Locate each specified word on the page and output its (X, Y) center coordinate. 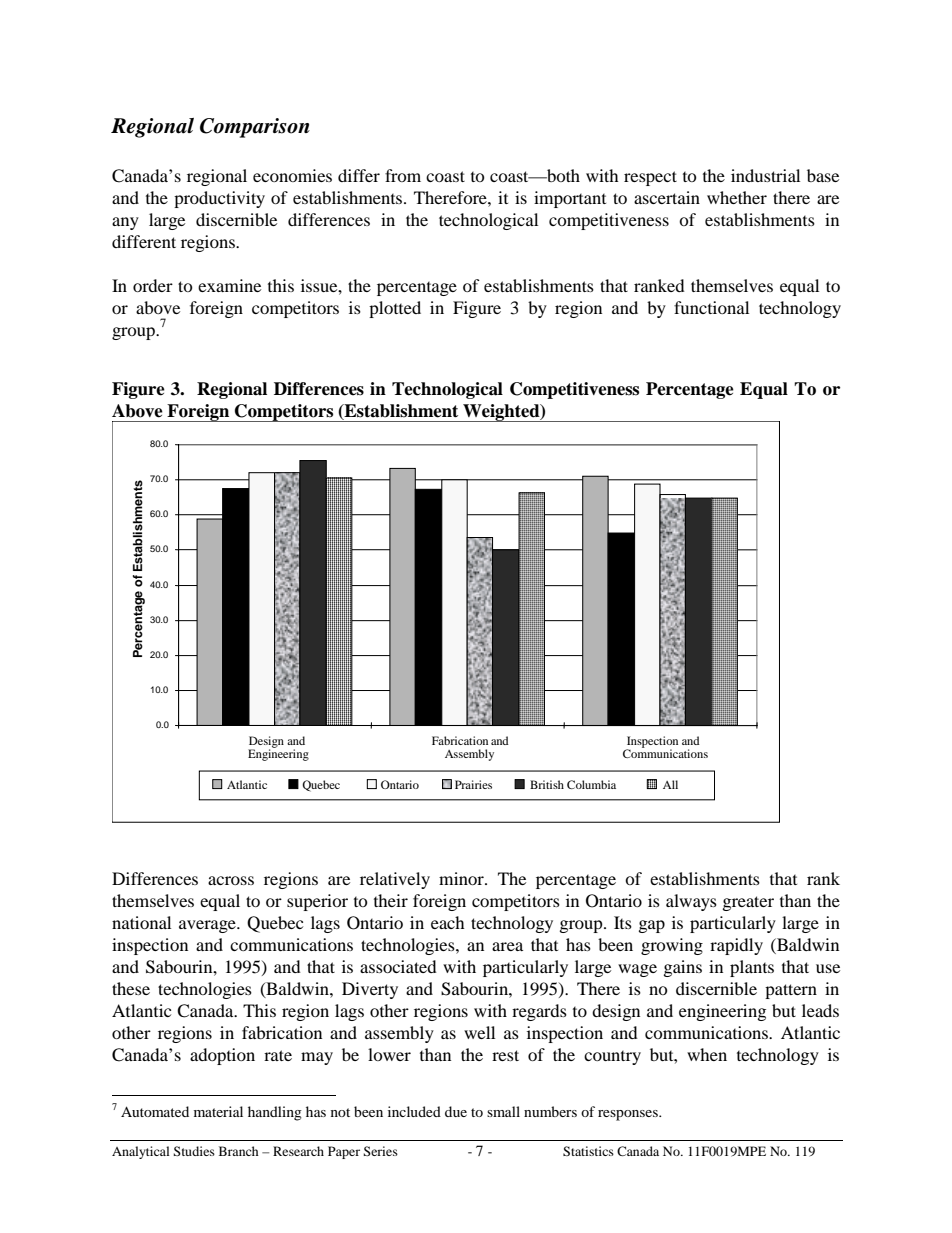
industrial (765, 175)
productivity (219, 199)
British (547, 784)
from (403, 175)
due (456, 1111)
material (218, 1111)
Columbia (591, 784)
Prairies (473, 784)
